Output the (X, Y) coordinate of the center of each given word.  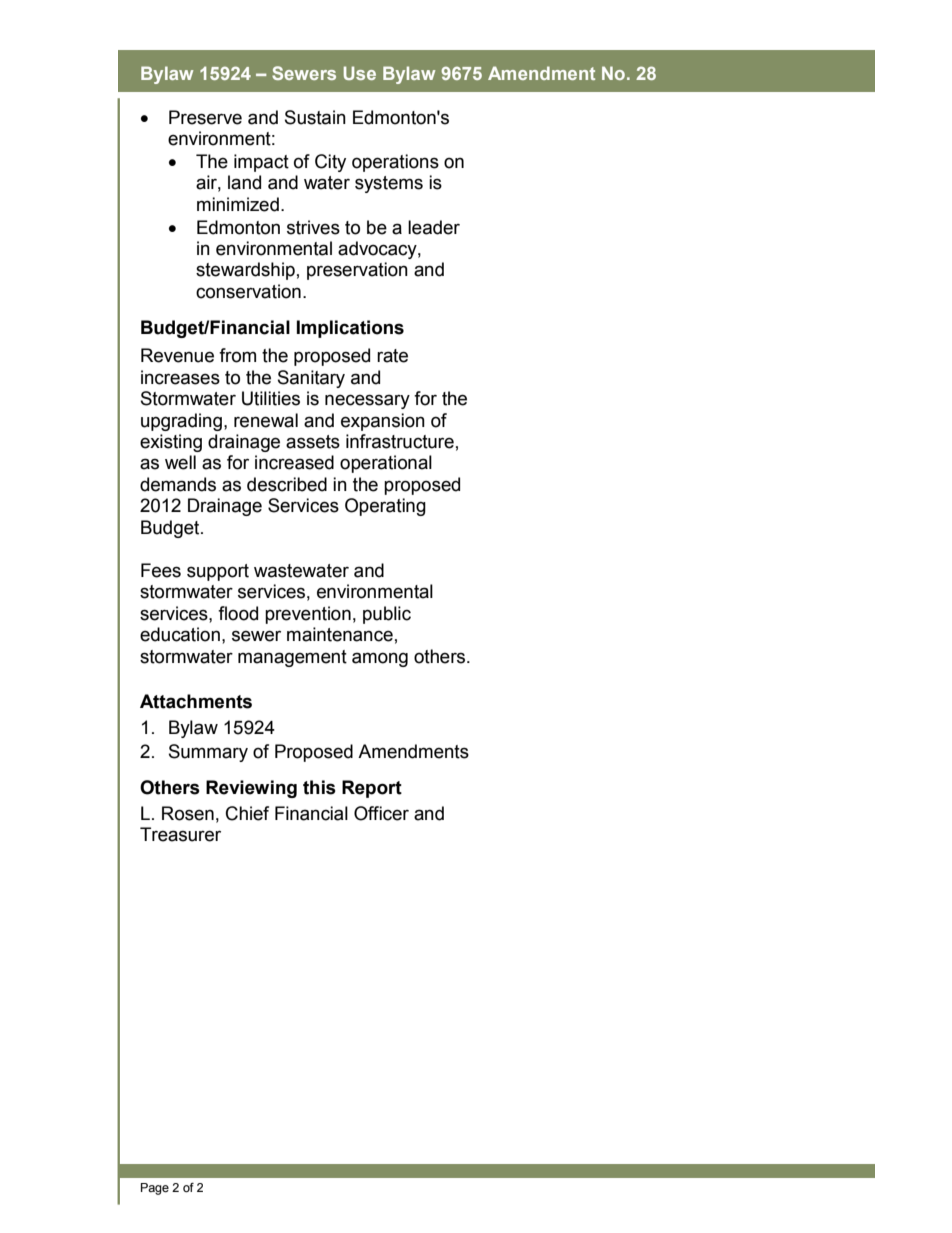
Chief (247, 813)
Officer (381, 813)
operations (395, 163)
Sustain (315, 117)
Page (155, 1189)
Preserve (205, 117)
